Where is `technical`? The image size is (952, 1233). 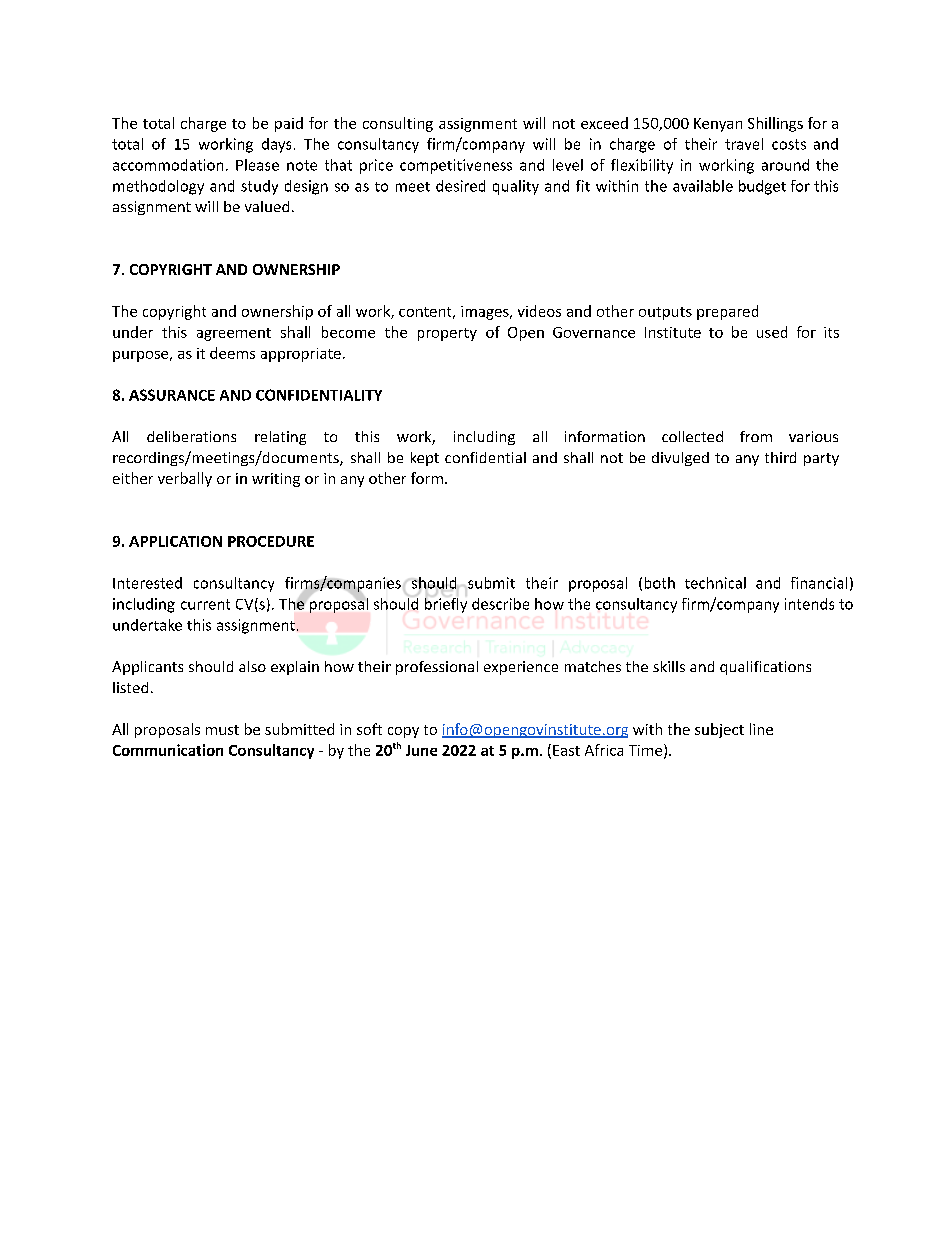
technical is located at coordinates (715, 583).
